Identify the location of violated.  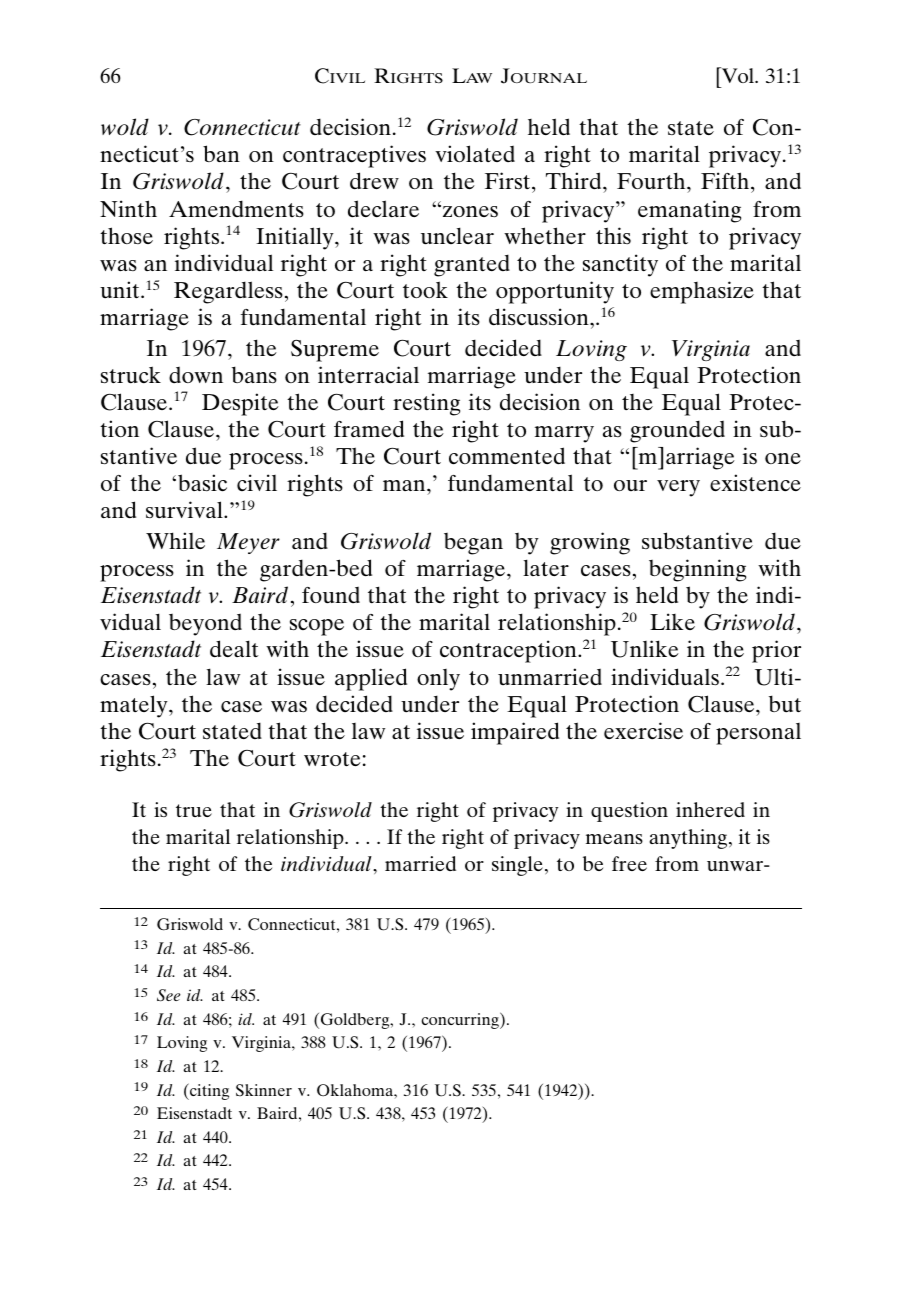
(475, 153).
